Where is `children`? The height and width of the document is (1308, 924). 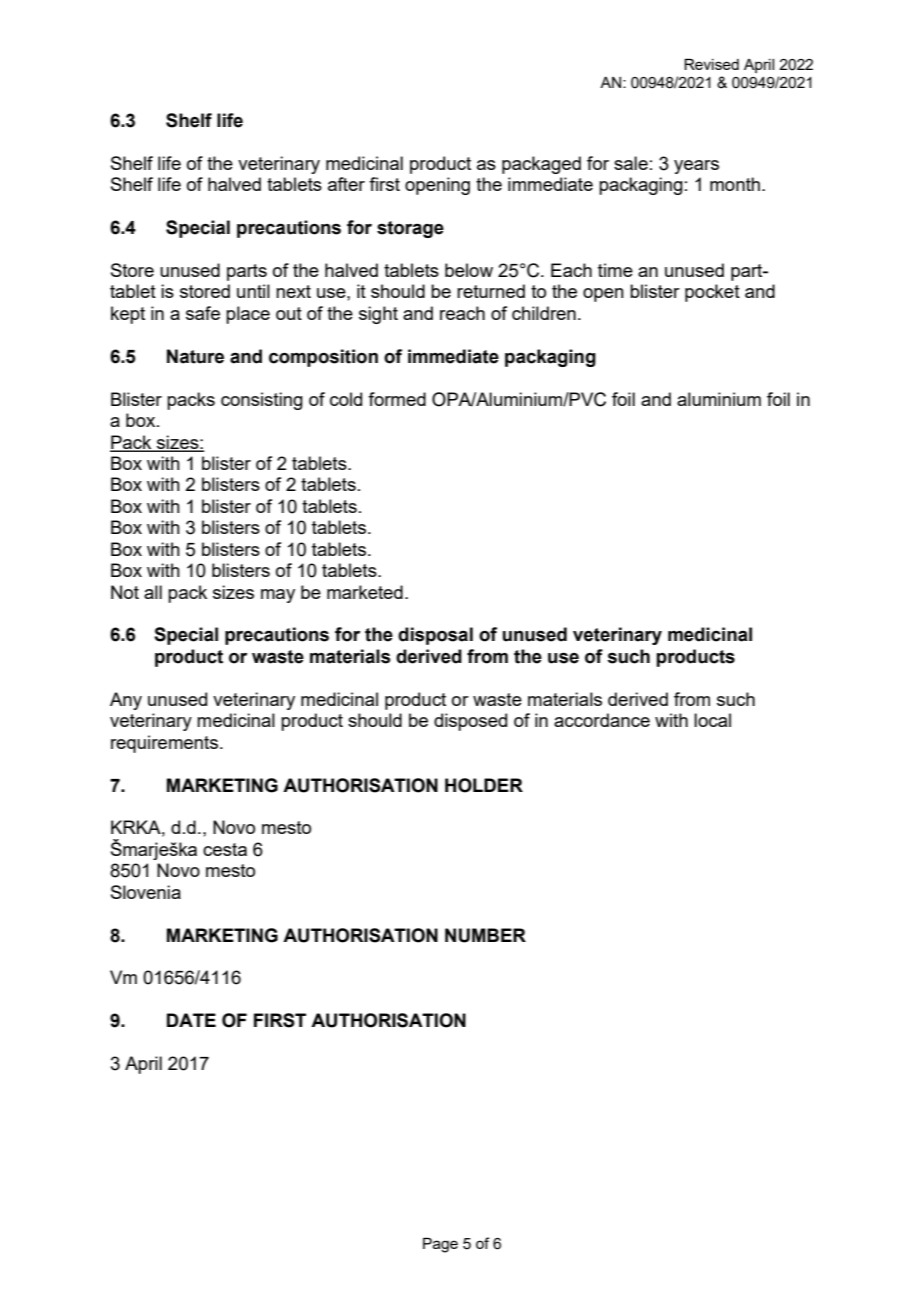
children is located at coordinates (544, 313).
